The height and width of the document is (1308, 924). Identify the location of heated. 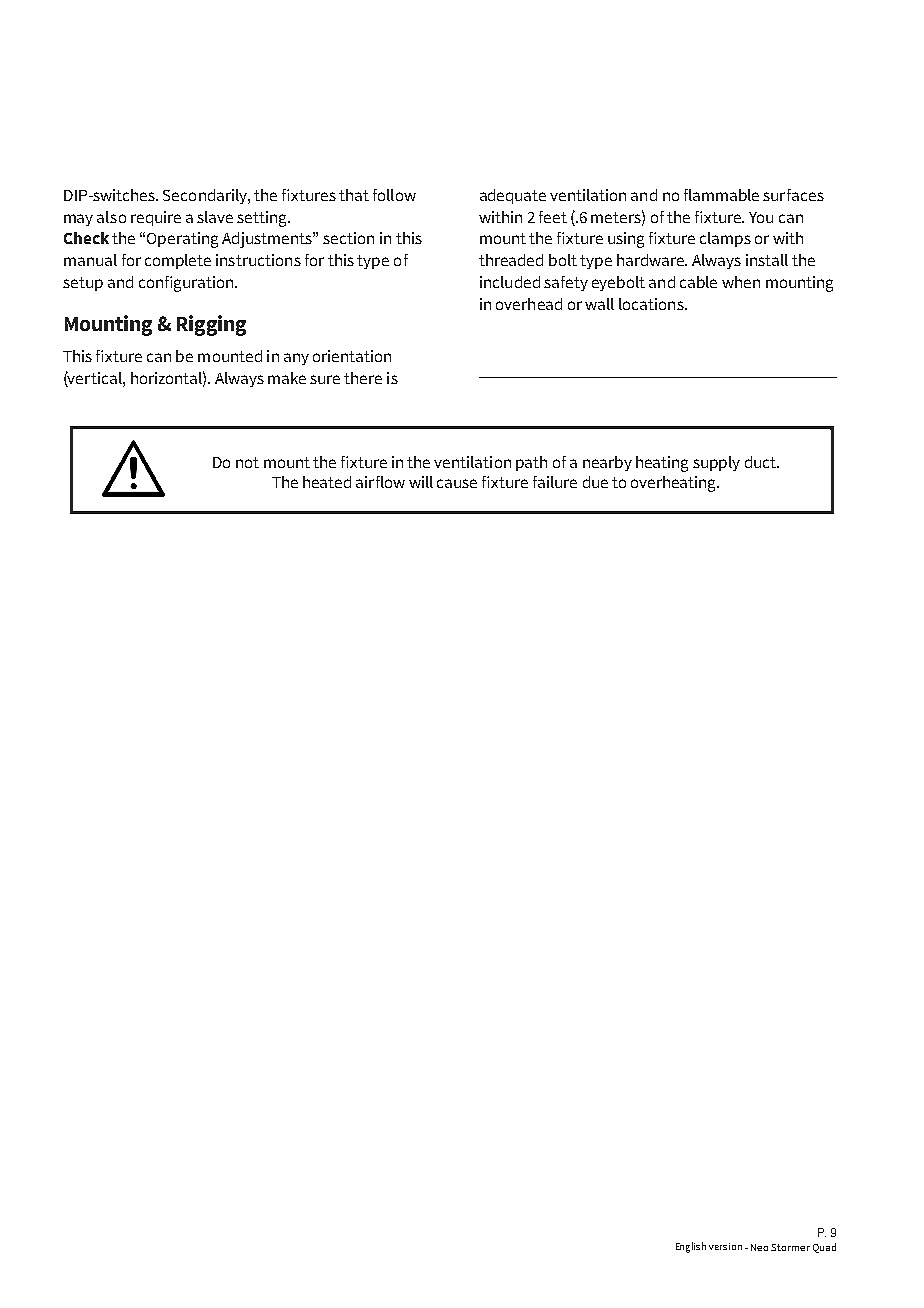
(327, 482).
